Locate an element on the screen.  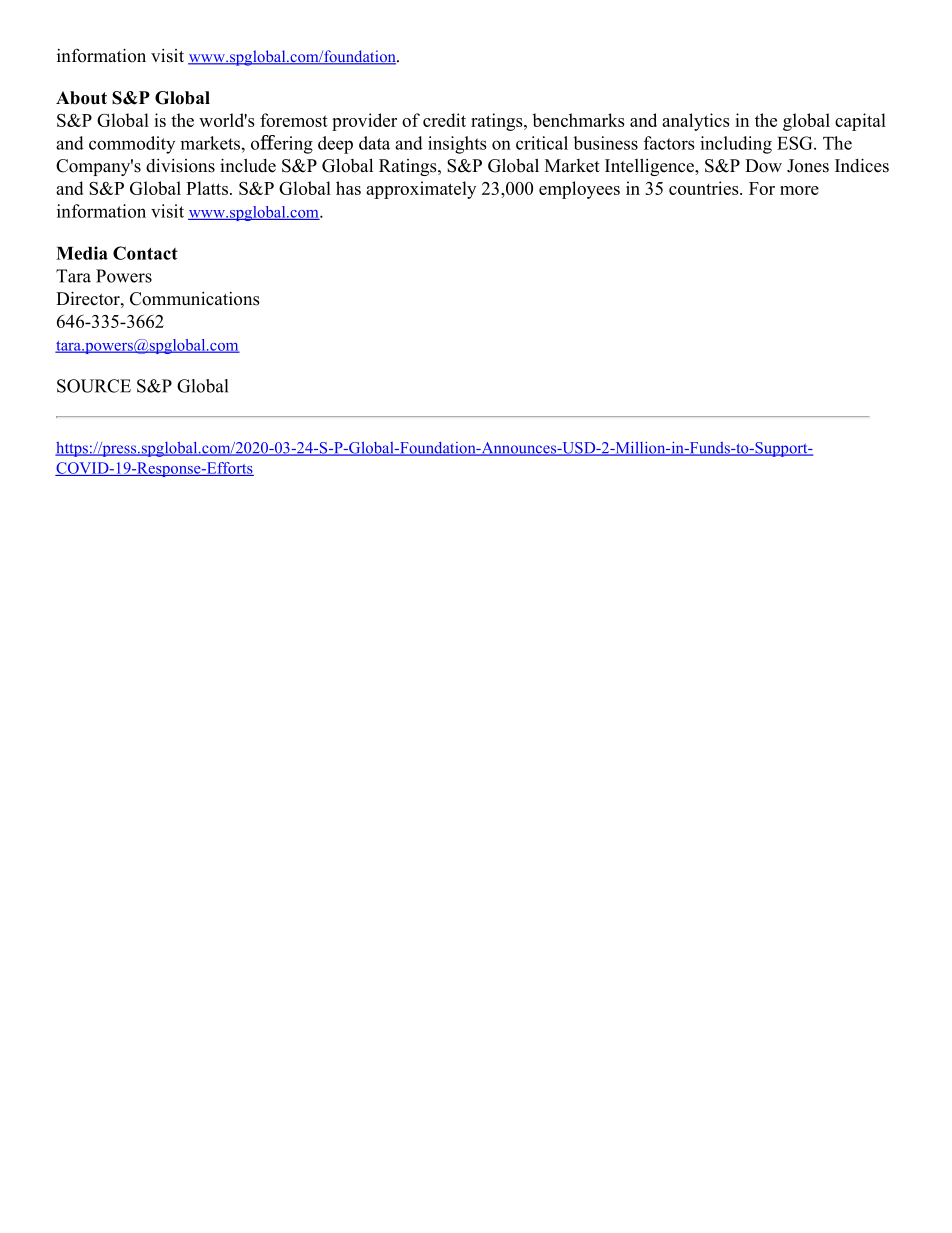
Communications is located at coordinates (195, 299).
